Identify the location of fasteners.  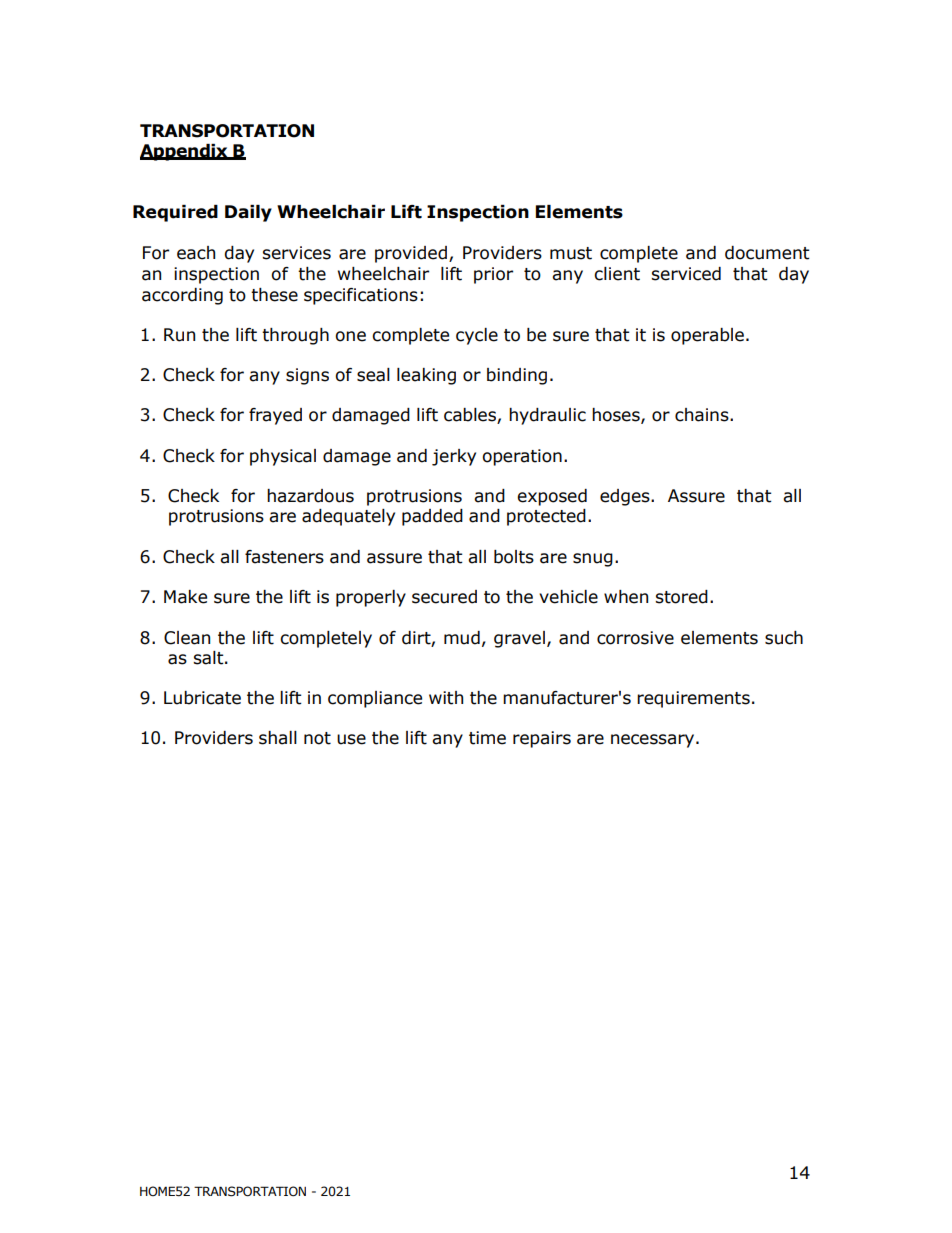
(284, 557).
